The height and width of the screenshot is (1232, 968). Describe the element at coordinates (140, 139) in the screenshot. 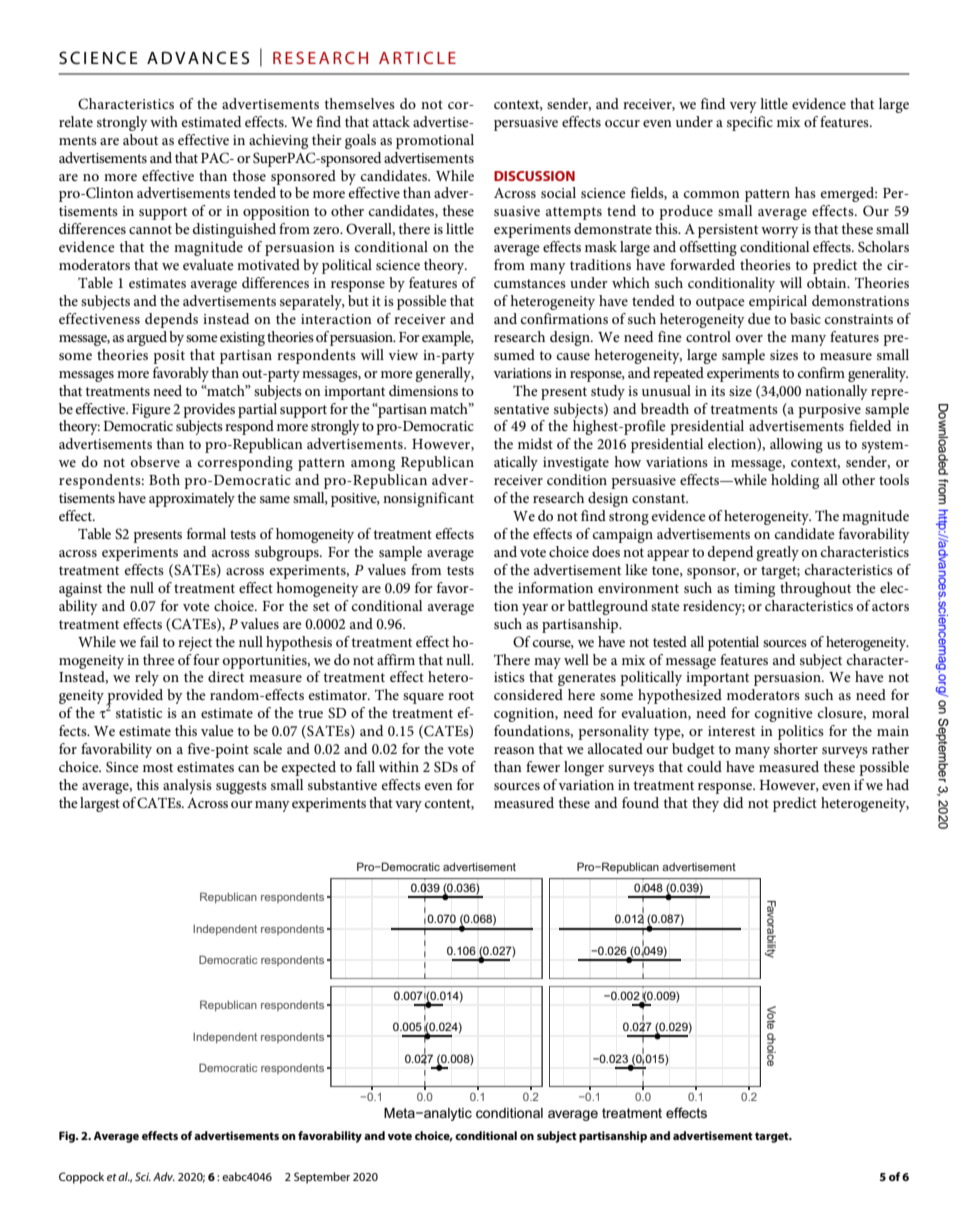

I see `about` at that location.
